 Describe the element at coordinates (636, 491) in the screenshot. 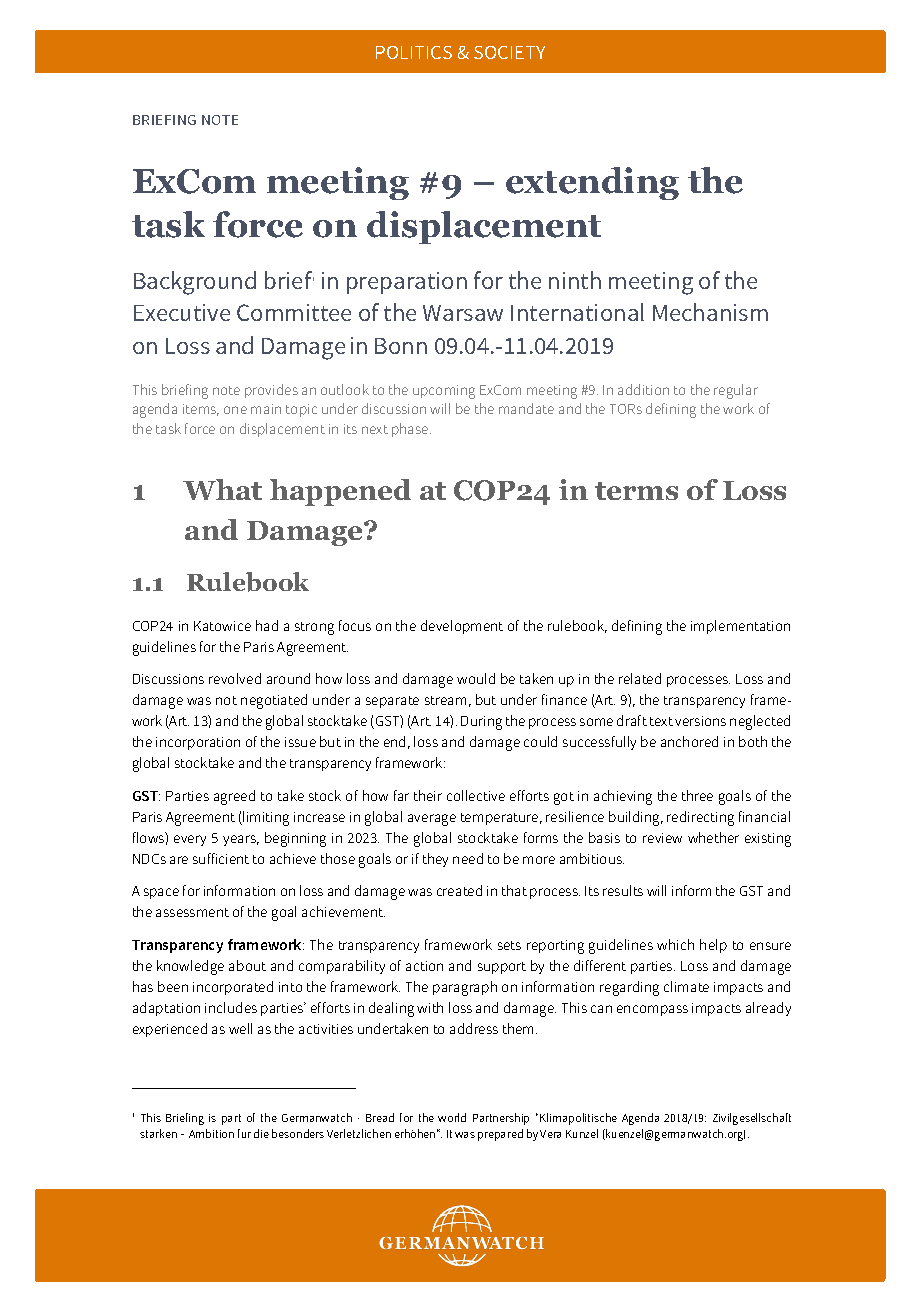

I see `terms` at that location.
